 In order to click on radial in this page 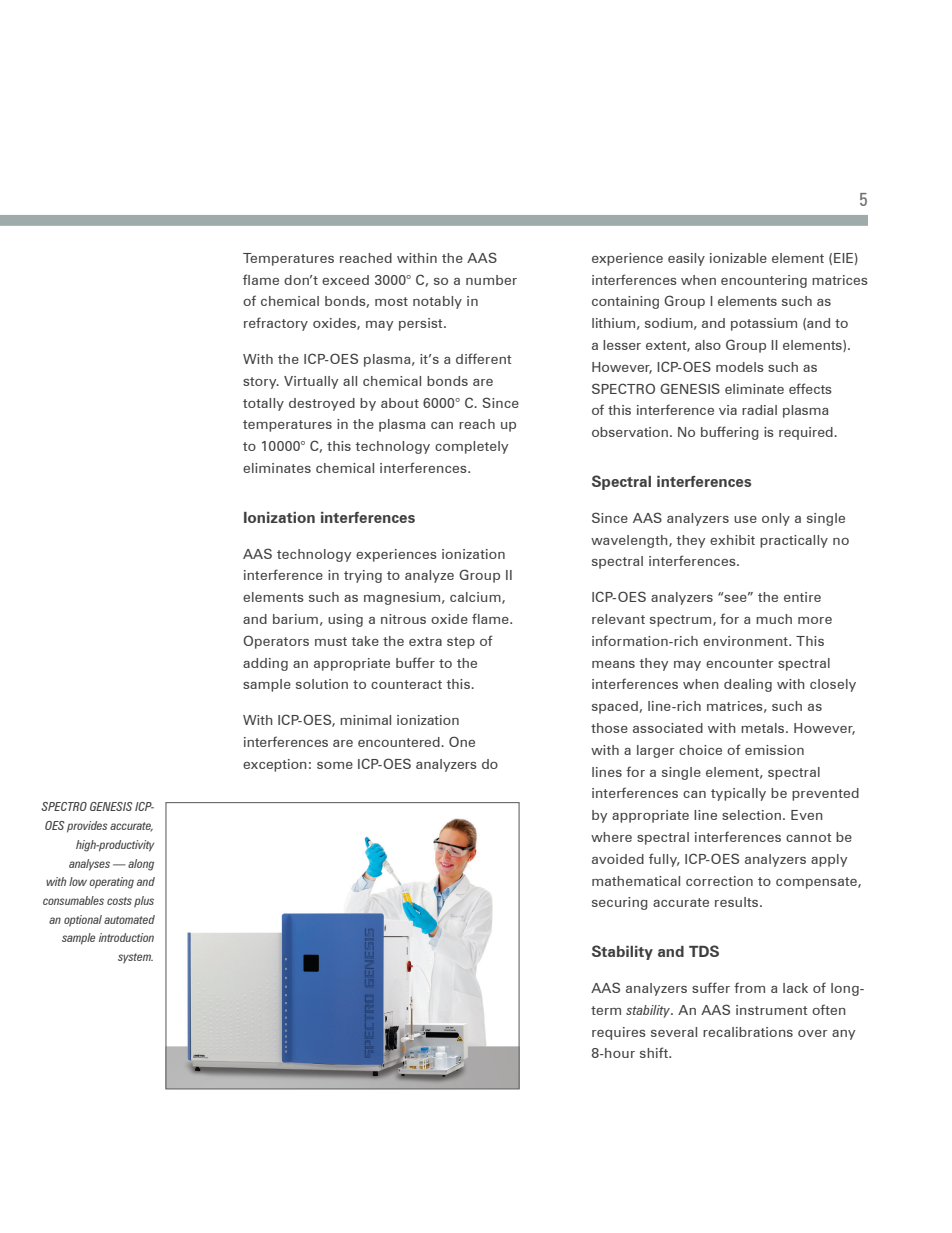, I will do `click(759, 410)`.
